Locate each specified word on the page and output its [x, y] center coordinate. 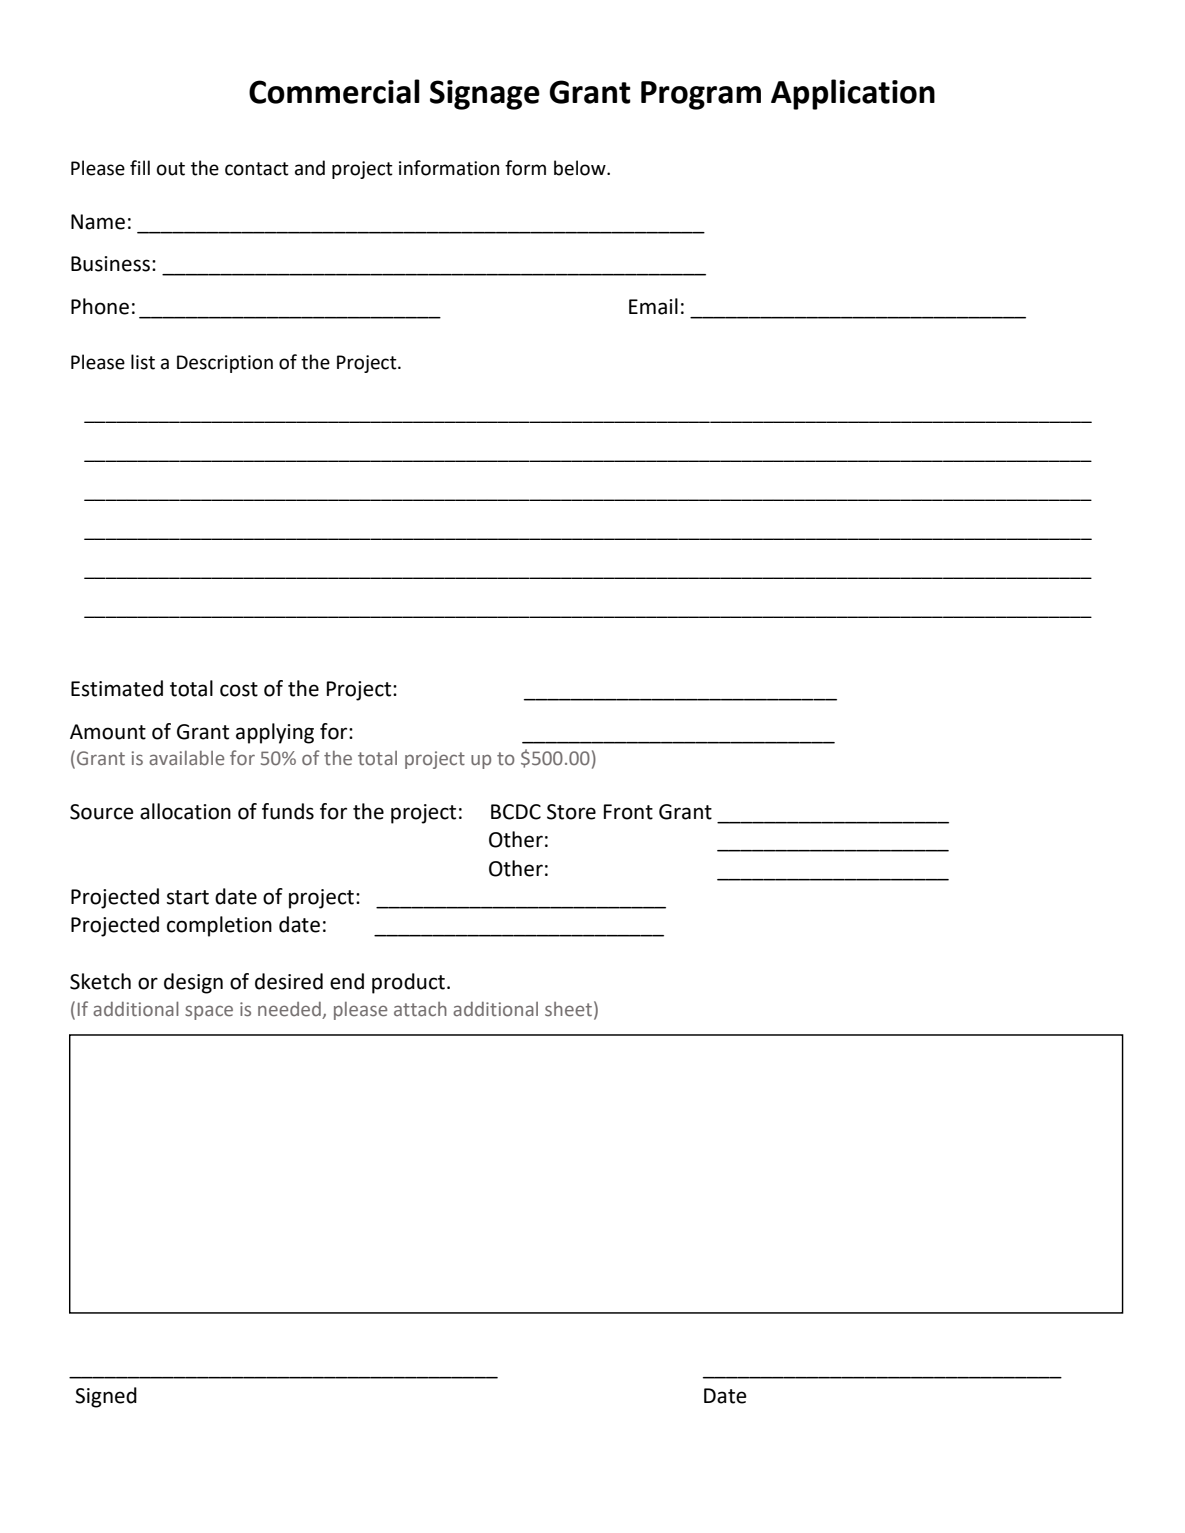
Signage [485, 95]
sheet [568, 1009]
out [171, 169]
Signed [106, 1397]
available [186, 758]
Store [571, 812]
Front [628, 812]
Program [701, 95]
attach [420, 1009]
